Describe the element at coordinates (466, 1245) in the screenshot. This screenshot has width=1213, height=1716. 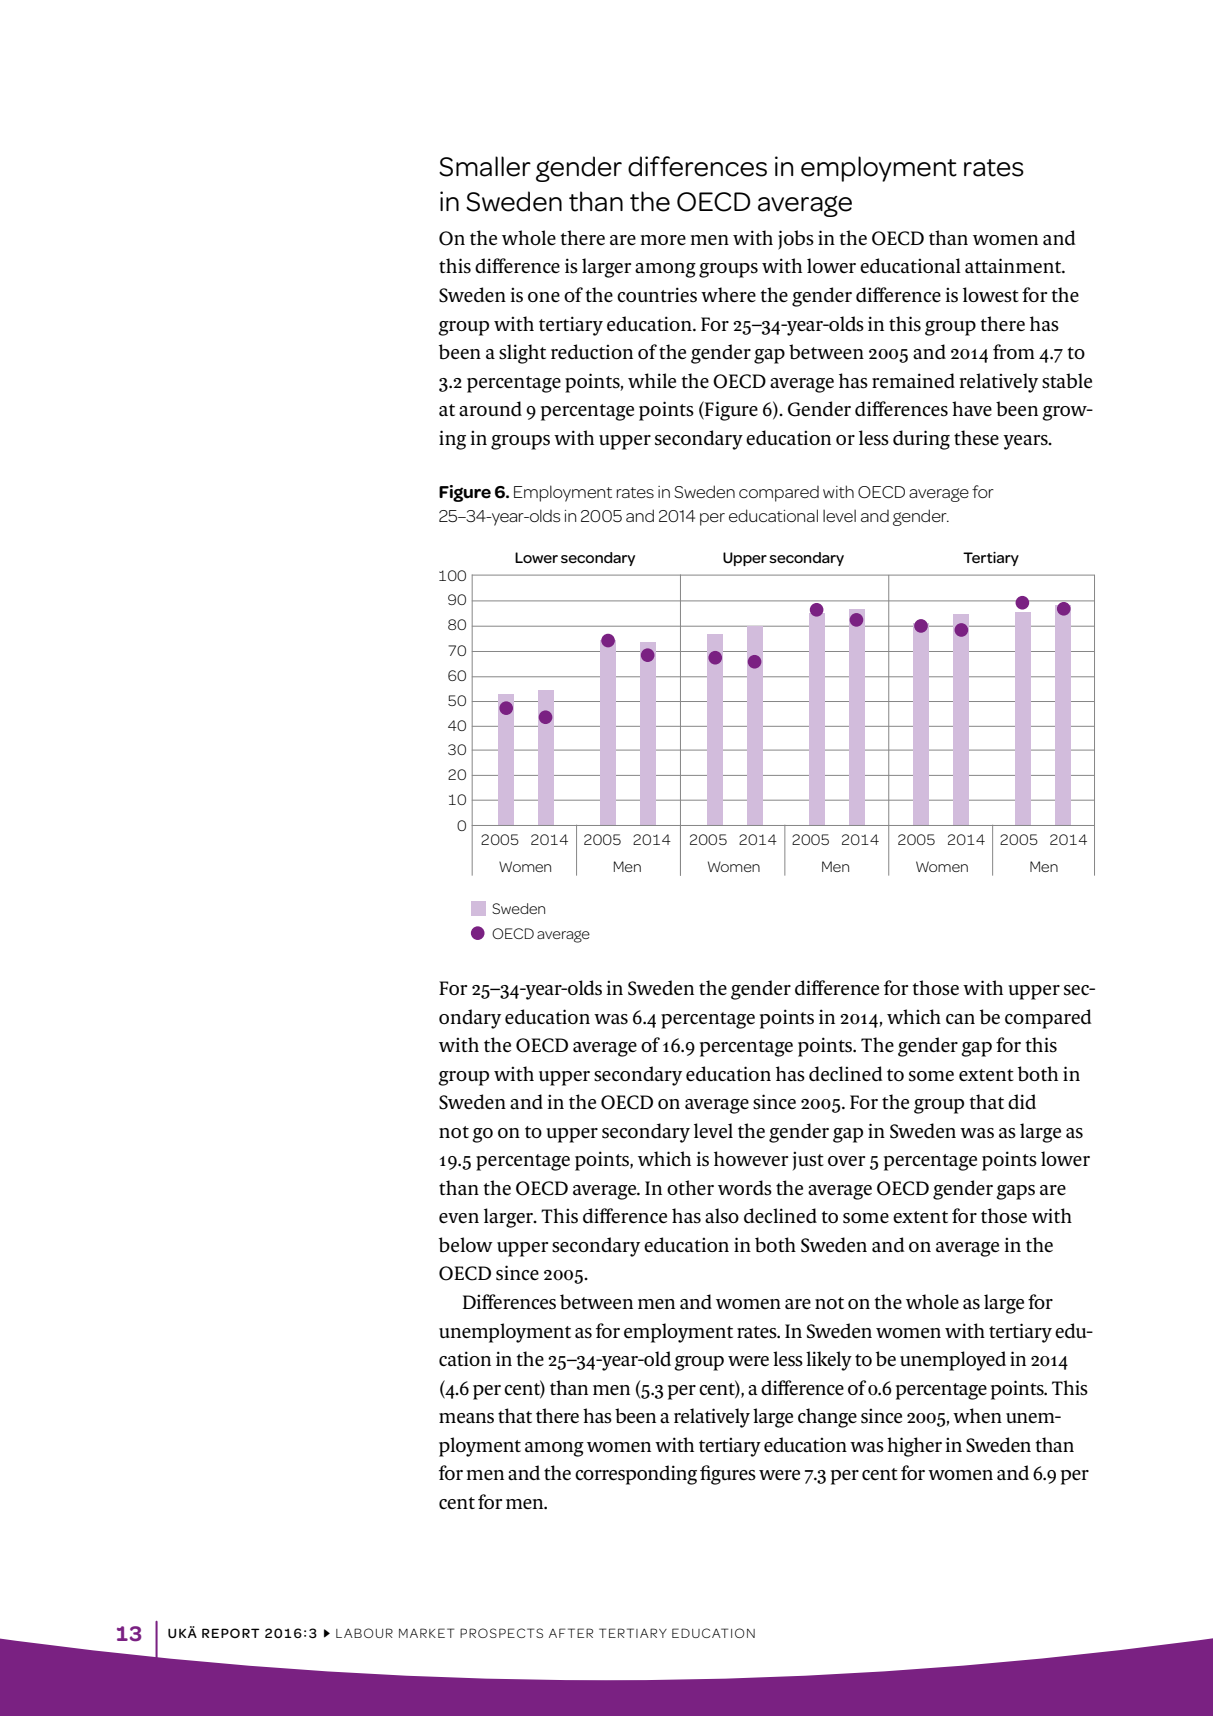
I see `below` at that location.
